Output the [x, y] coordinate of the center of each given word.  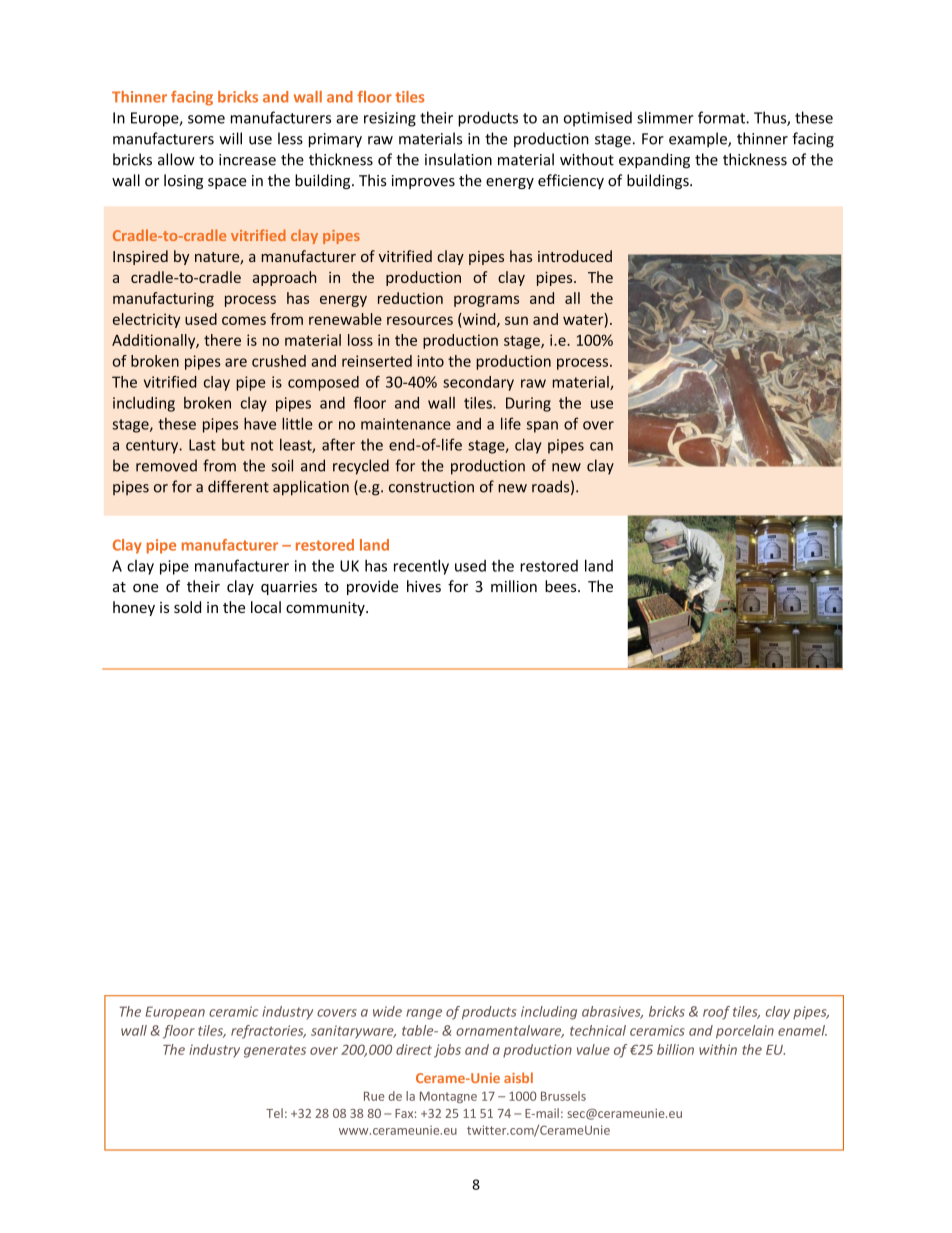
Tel [274, 1113]
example [699, 140]
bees [562, 586]
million [514, 586]
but [233, 445]
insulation [458, 159]
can [601, 446]
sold [187, 607]
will [230, 138]
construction [431, 487]
